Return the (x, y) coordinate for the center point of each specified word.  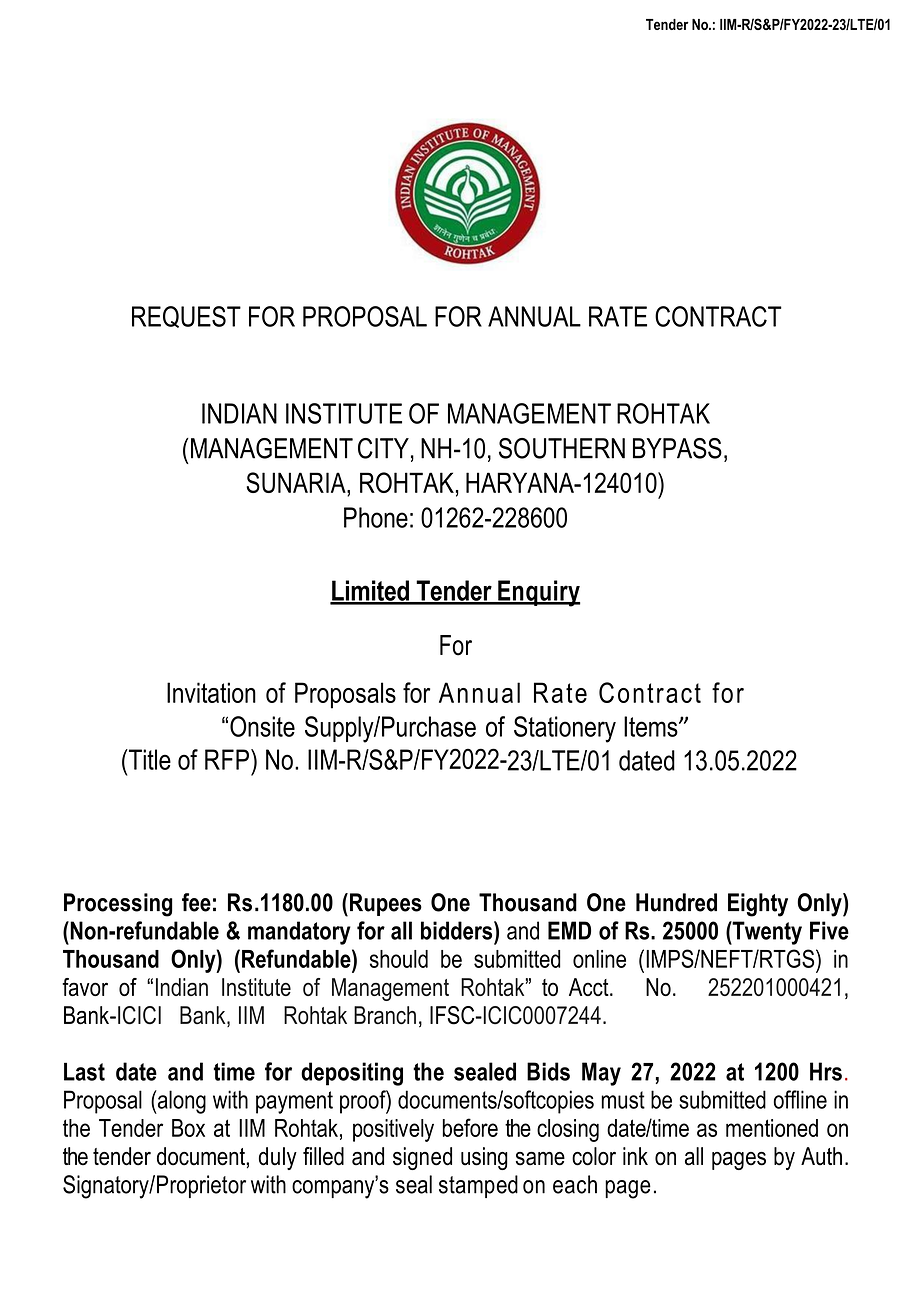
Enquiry (538, 593)
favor (85, 987)
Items (652, 726)
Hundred (676, 902)
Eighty (758, 905)
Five (829, 930)
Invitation (211, 692)
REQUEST (186, 317)
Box (188, 1128)
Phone (376, 517)
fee (196, 902)
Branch (385, 1015)
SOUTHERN (562, 448)
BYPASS (677, 448)
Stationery (565, 729)
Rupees (386, 904)
